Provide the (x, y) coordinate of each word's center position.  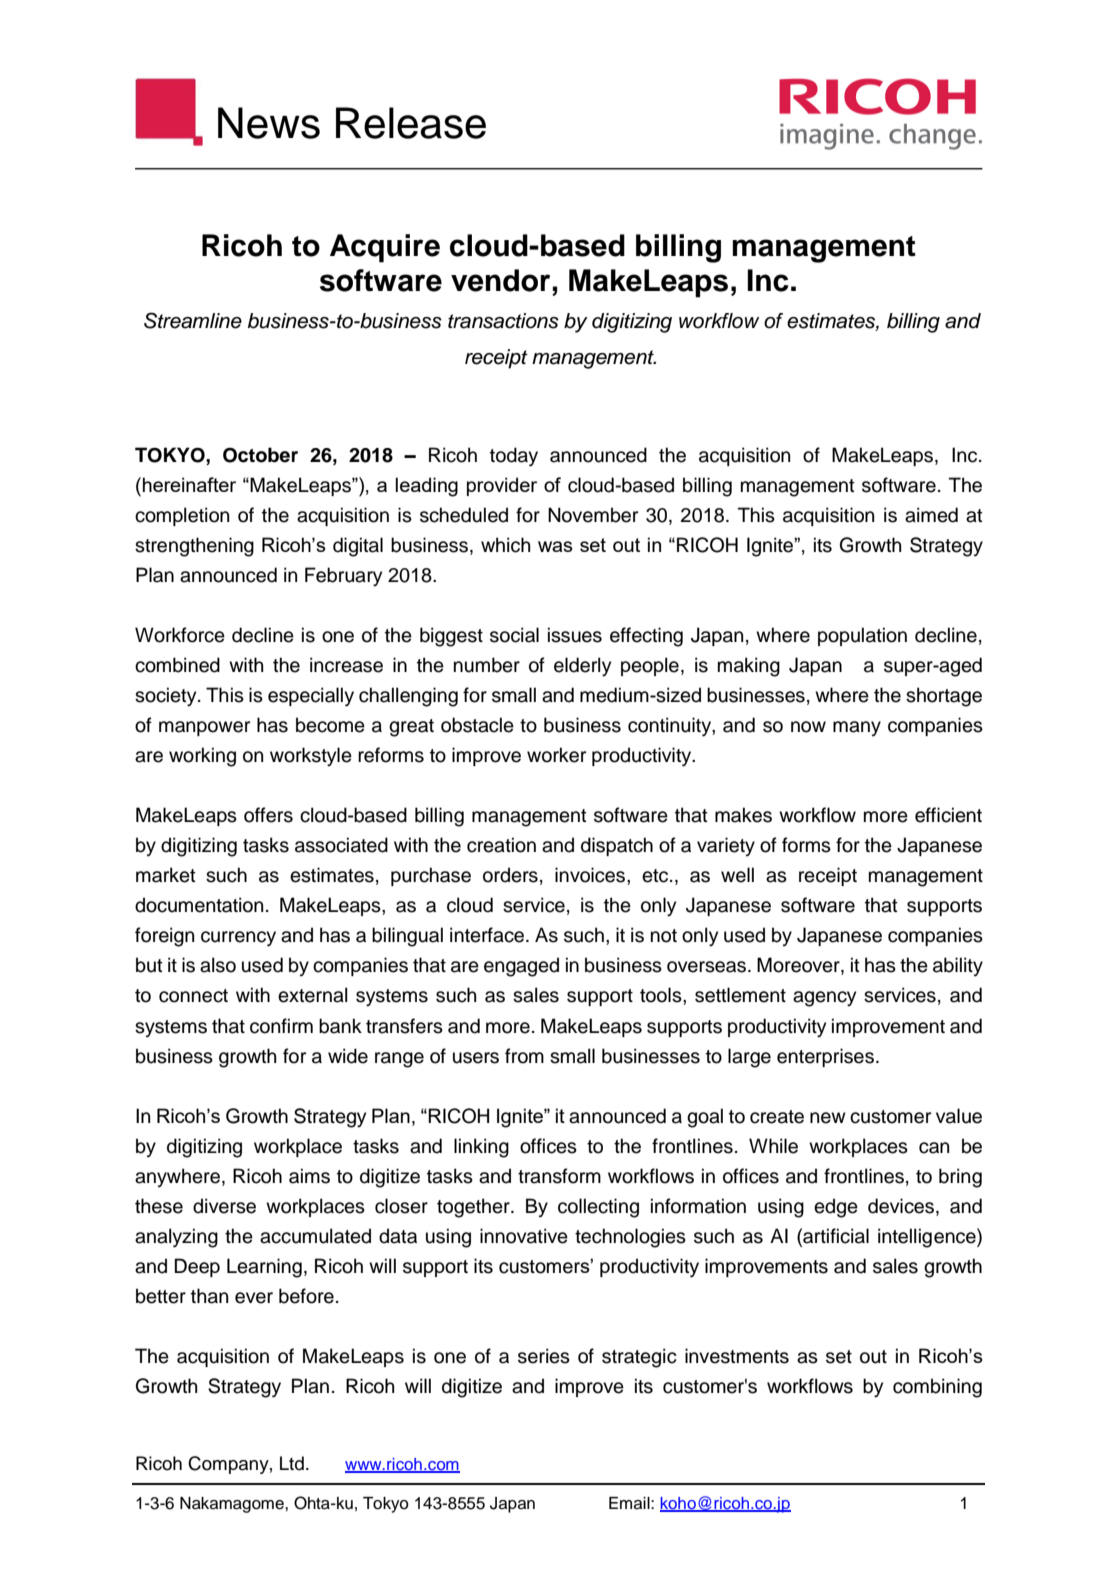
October (260, 455)
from (524, 1056)
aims (309, 1176)
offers (268, 815)
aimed (931, 515)
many (857, 728)
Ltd (292, 1463)
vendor (500, 280)
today (514, 457)
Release (411, 123)
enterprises (825, 1057)
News (269, 123)
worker (556, 755)
